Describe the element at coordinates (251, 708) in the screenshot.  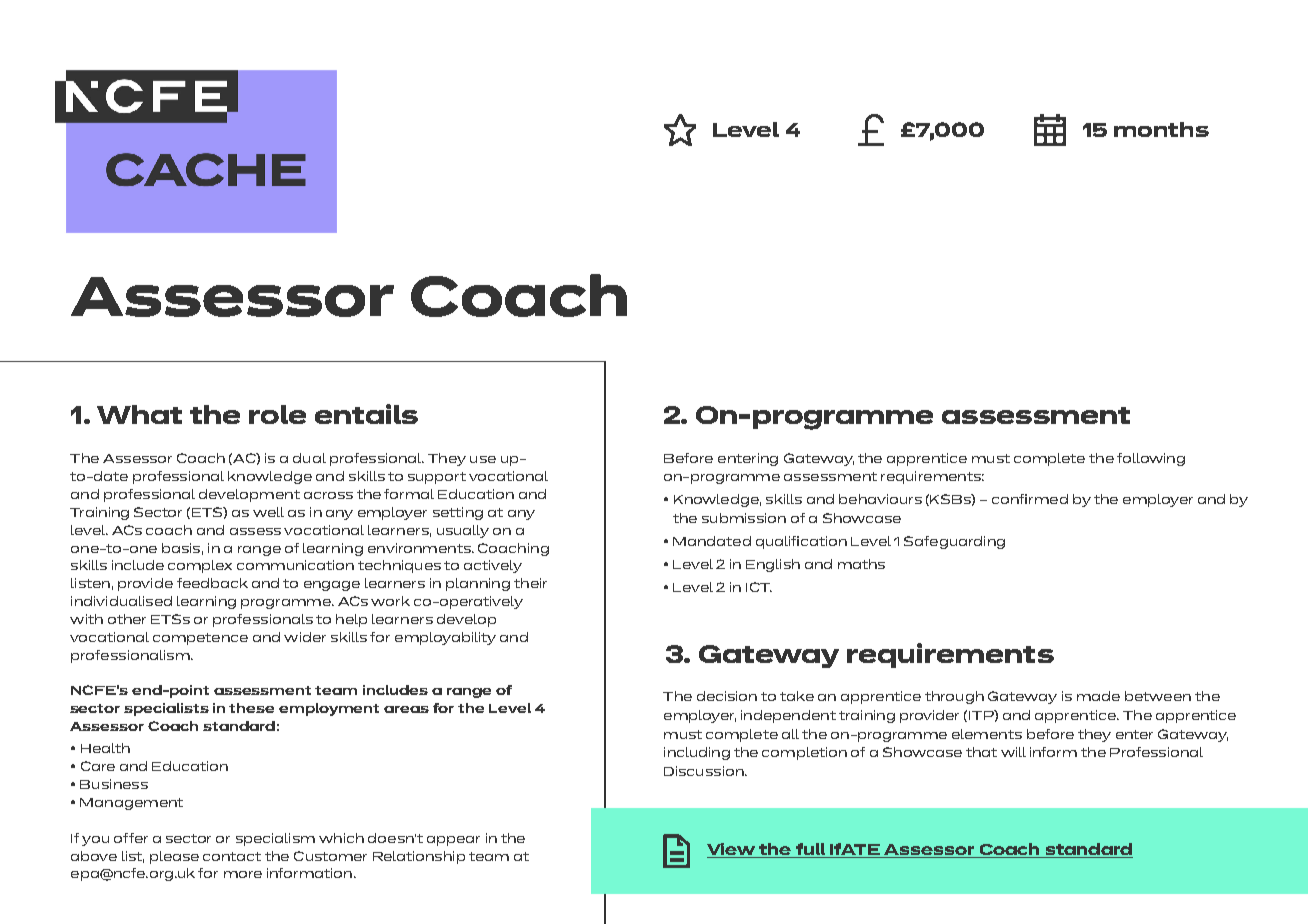
I see `these` at that location.
